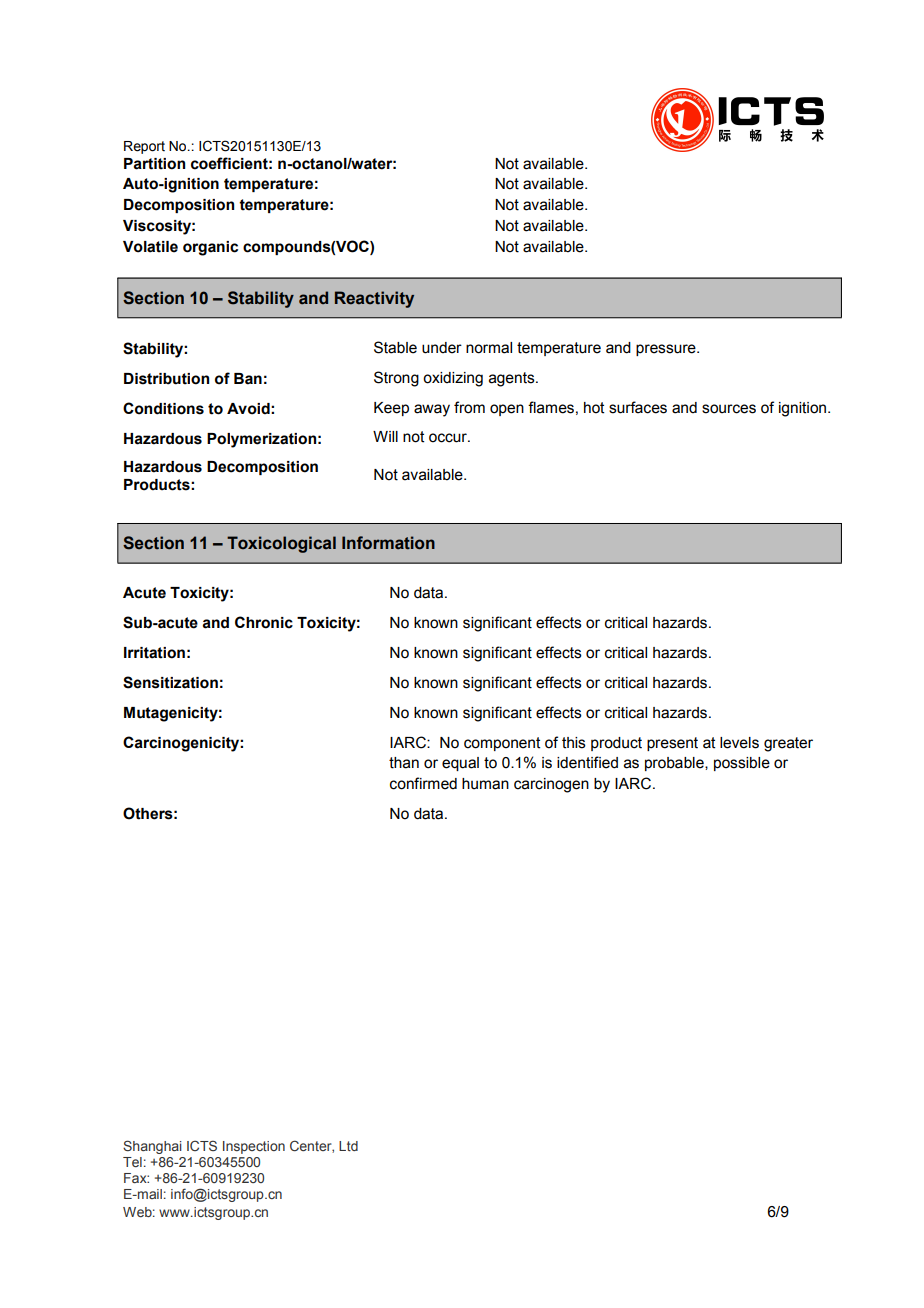 The width and height of the screenshot is (924, 1308). Describe the element at coordinates (348, 1146) in the screenshot. I see `Ltd` at that location.
